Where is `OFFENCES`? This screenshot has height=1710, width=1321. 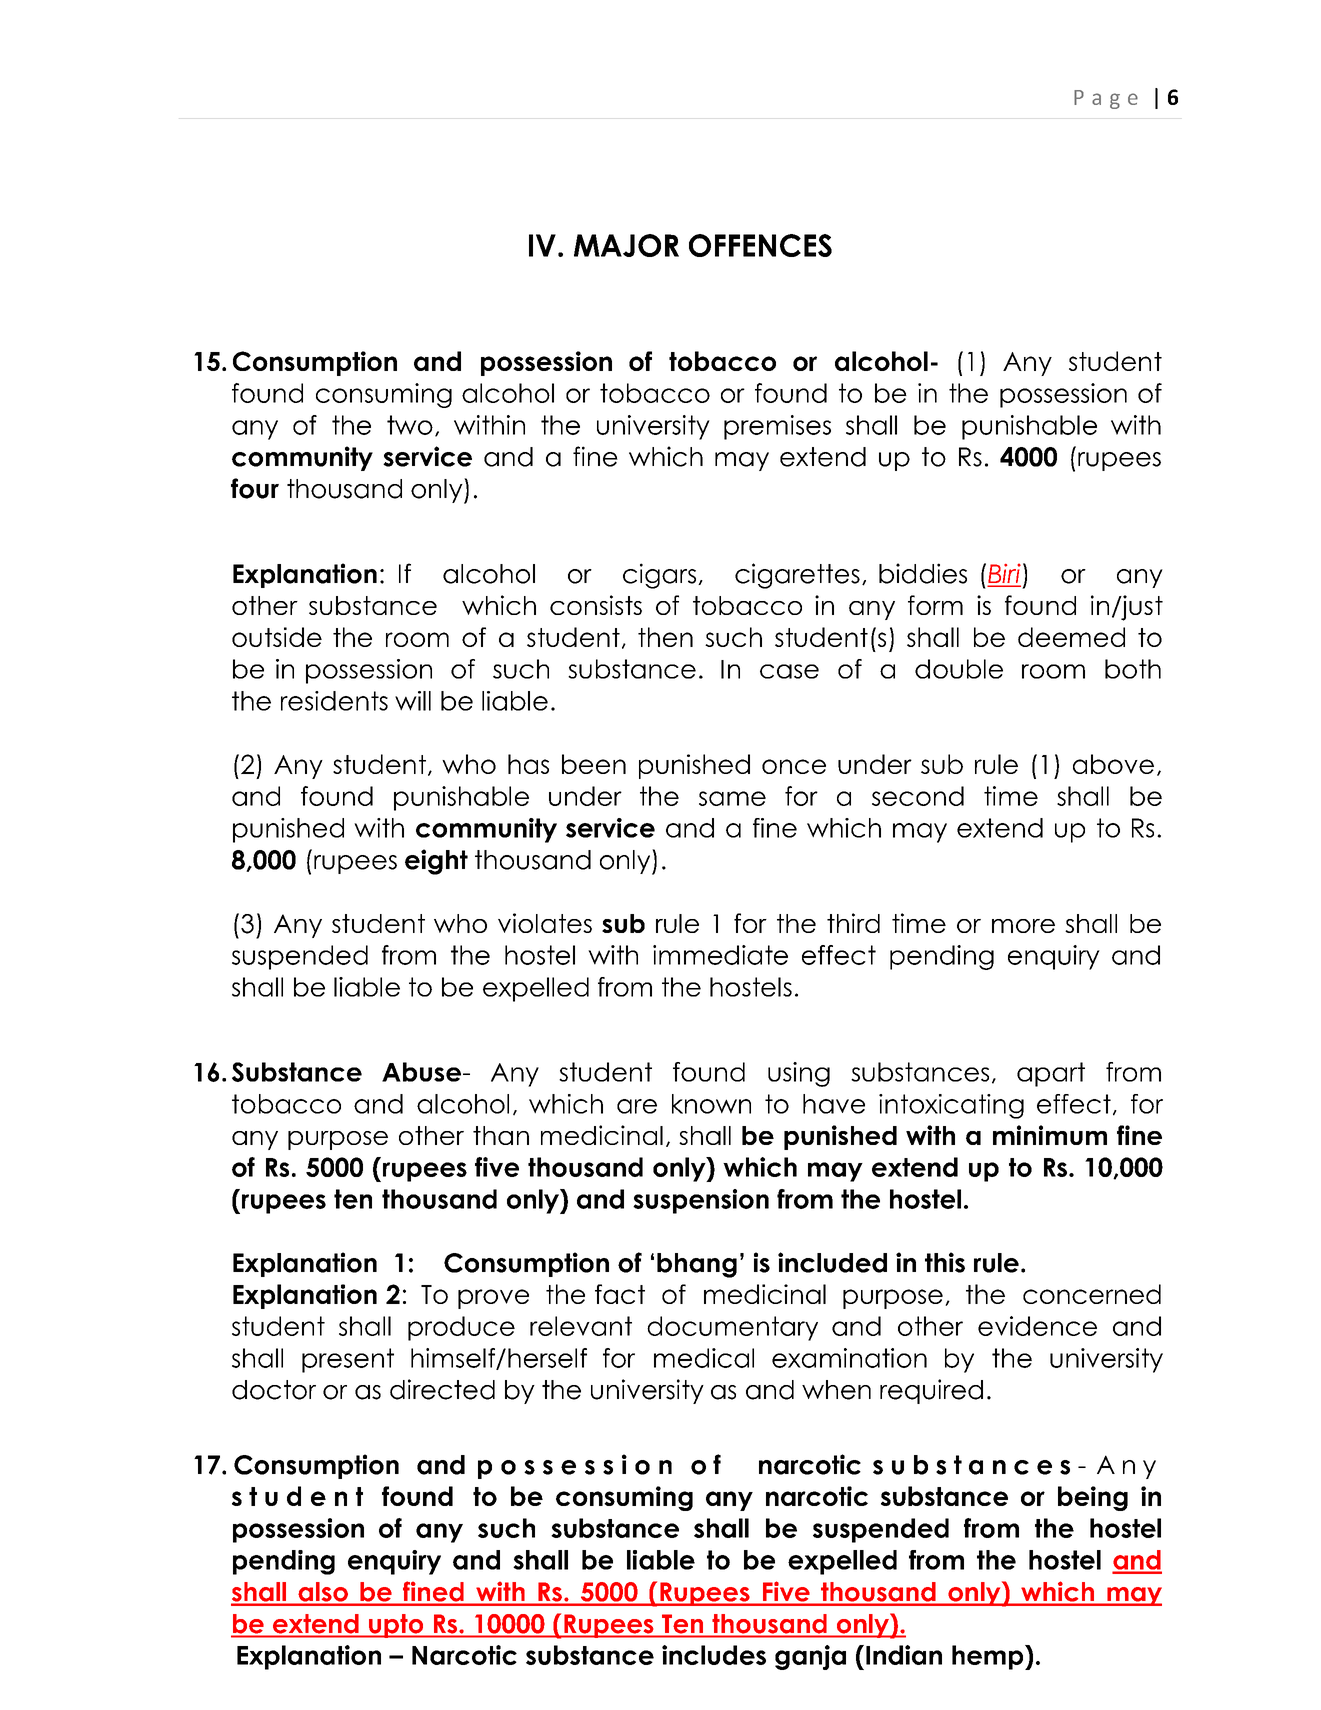
OFFENCES is located at coordinates (760, 245).
